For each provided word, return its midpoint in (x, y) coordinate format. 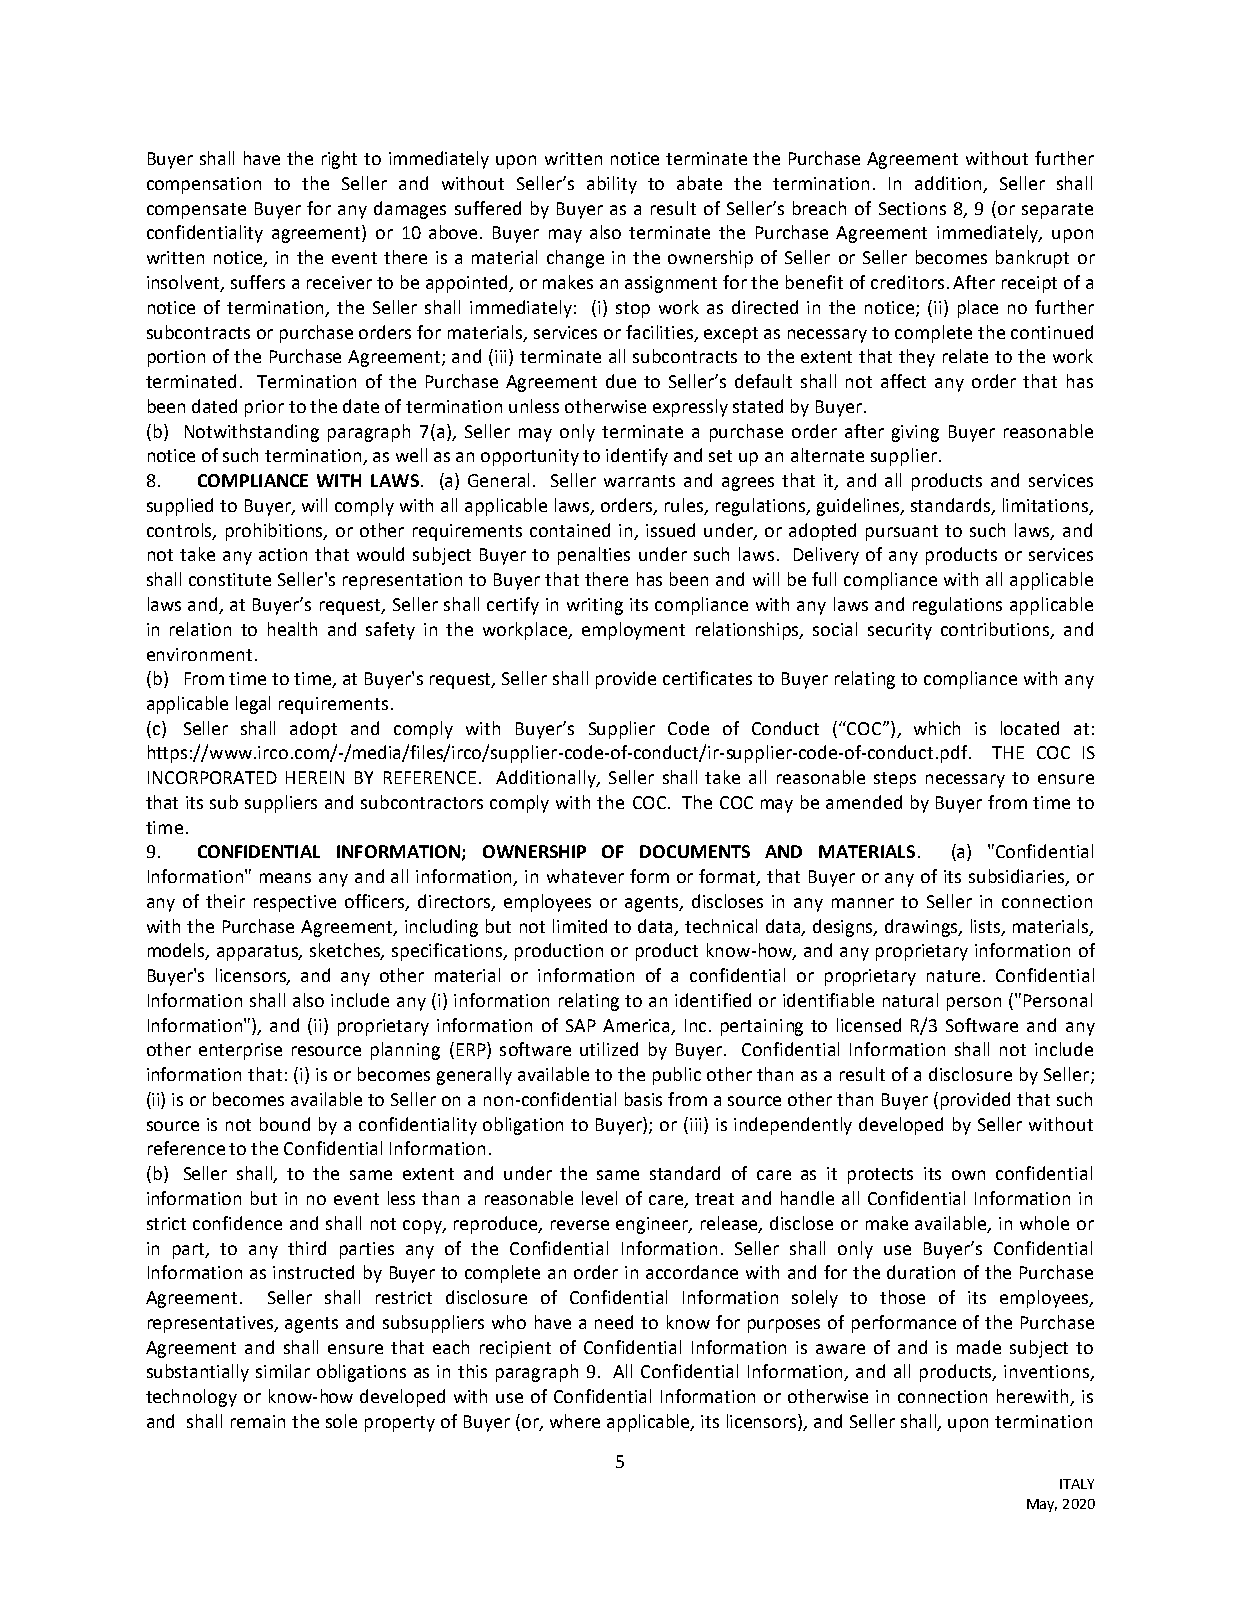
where (575, 1421)
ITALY (1077, 1484)
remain (258, 1421)
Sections (912, 208)
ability (612, 185)
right (339, 160)
